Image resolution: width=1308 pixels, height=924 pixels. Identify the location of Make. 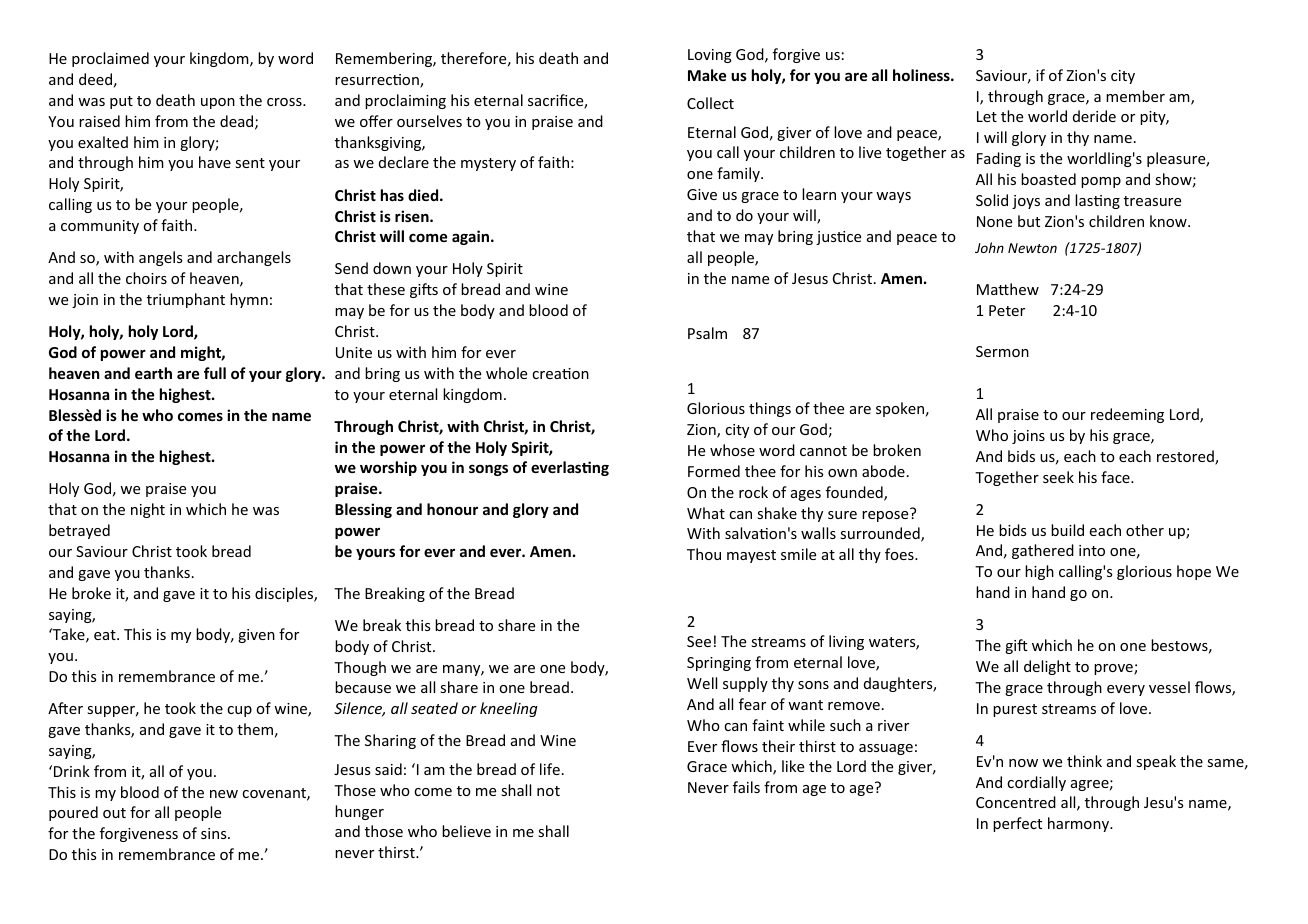
(707, 75).
